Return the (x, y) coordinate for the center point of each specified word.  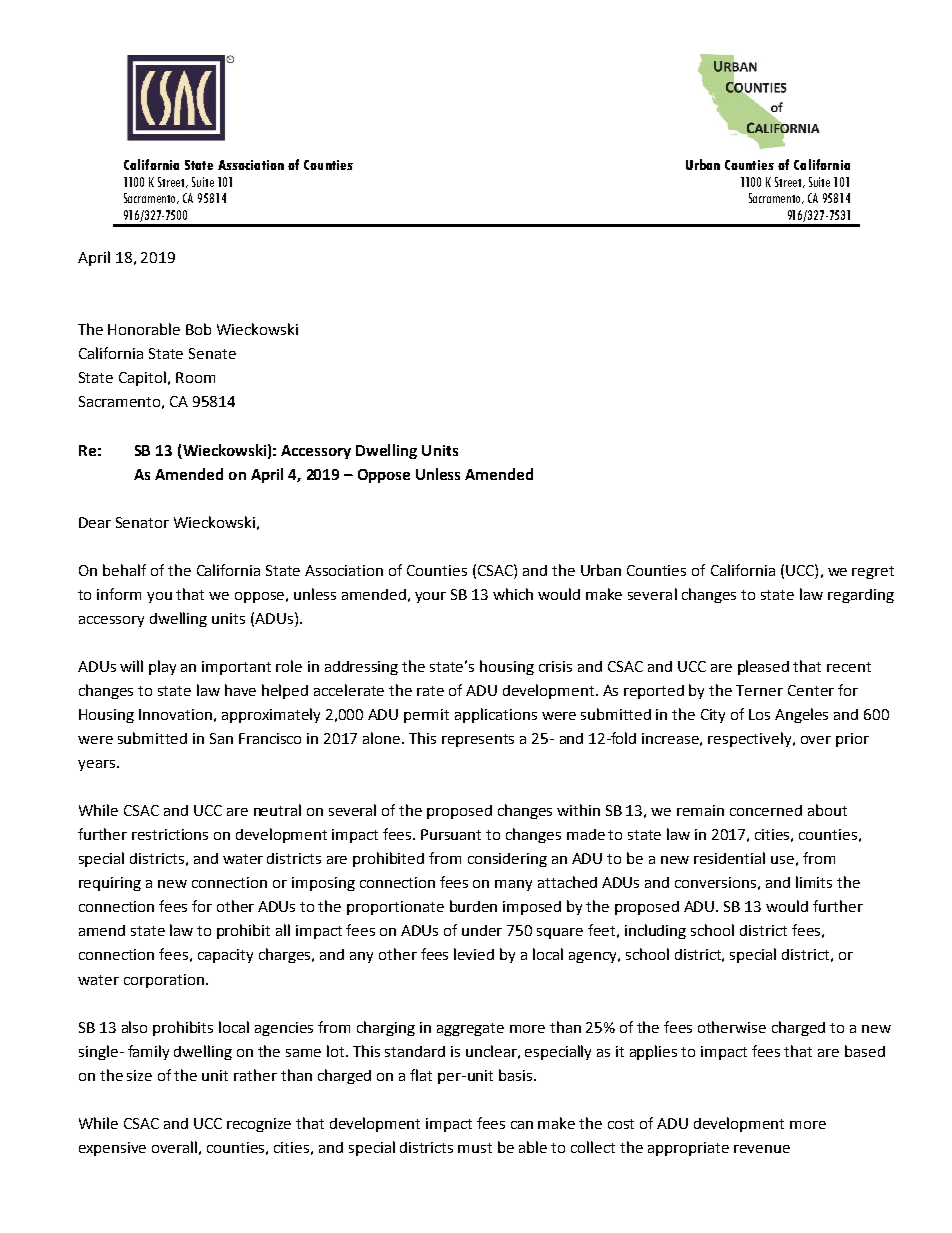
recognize (259, 1125)
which (513, 594)
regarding (861, 596)
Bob (198, 329)
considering (507, 860)
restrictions (170, 834)
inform (119, 594)
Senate (212, 353)
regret (873, 572)
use (782, 860)
